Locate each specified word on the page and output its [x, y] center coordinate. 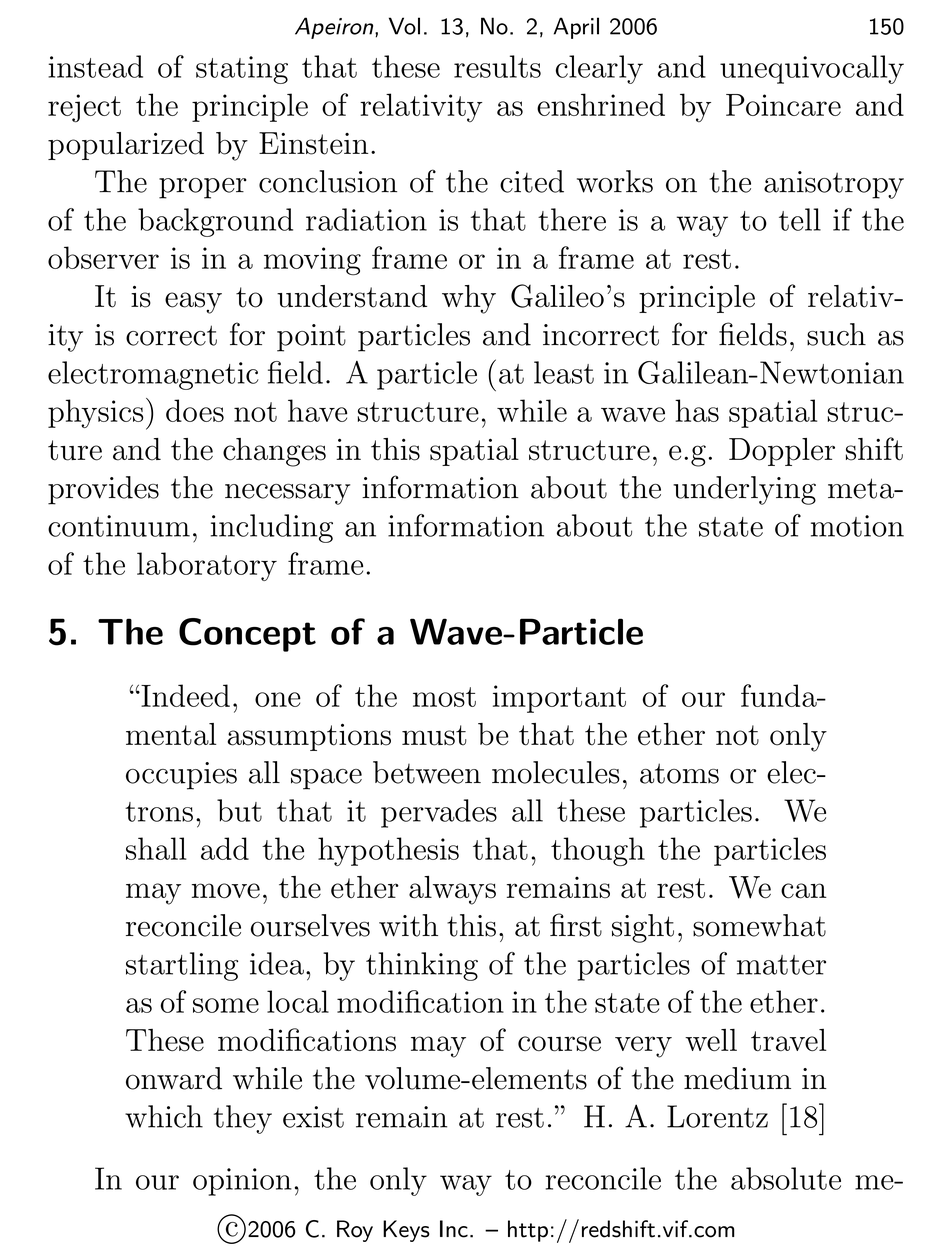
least [564, 372]
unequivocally [812, 69]
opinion [242, 1182]
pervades [439, 813]
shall [156, 848]
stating [242, 70]
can [804, 891]
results [497, 66]
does [195, 410]
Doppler [782, 452]
